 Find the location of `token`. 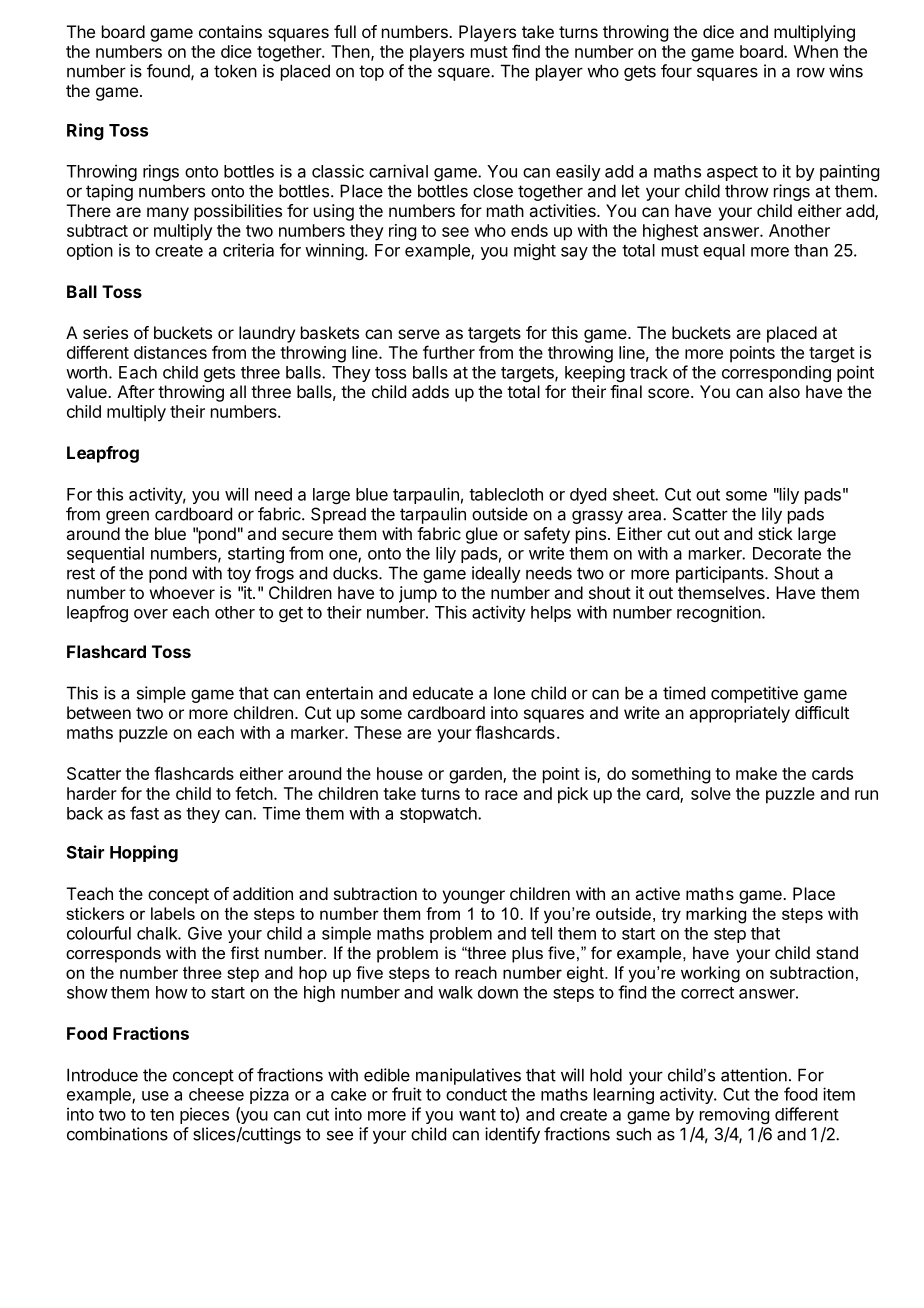

token is located at coordinates (235, 71).
